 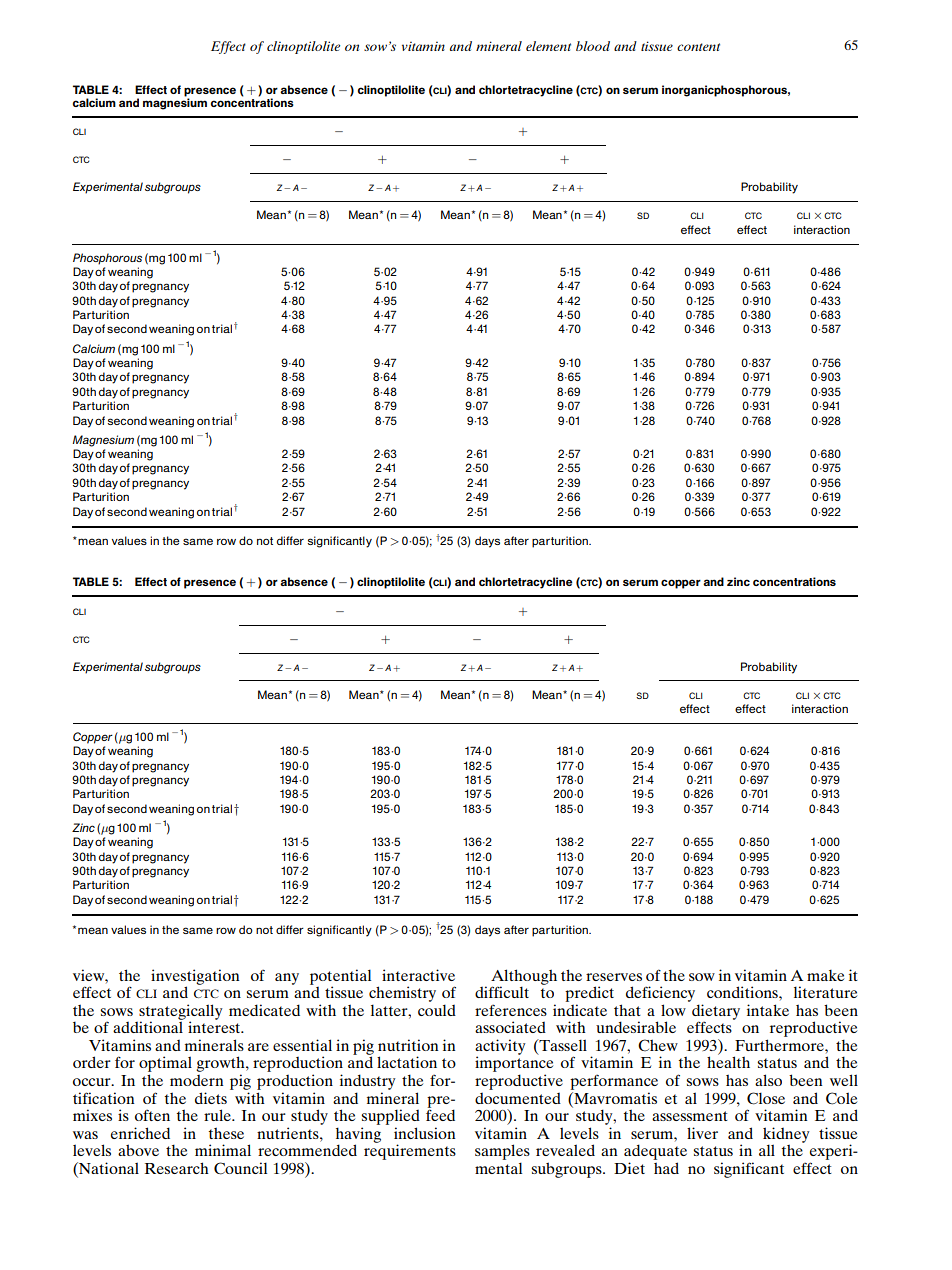 What do you see at coordinates (440, 1114) in the document?
I see `feed` at bounding box center [440, 1114].
